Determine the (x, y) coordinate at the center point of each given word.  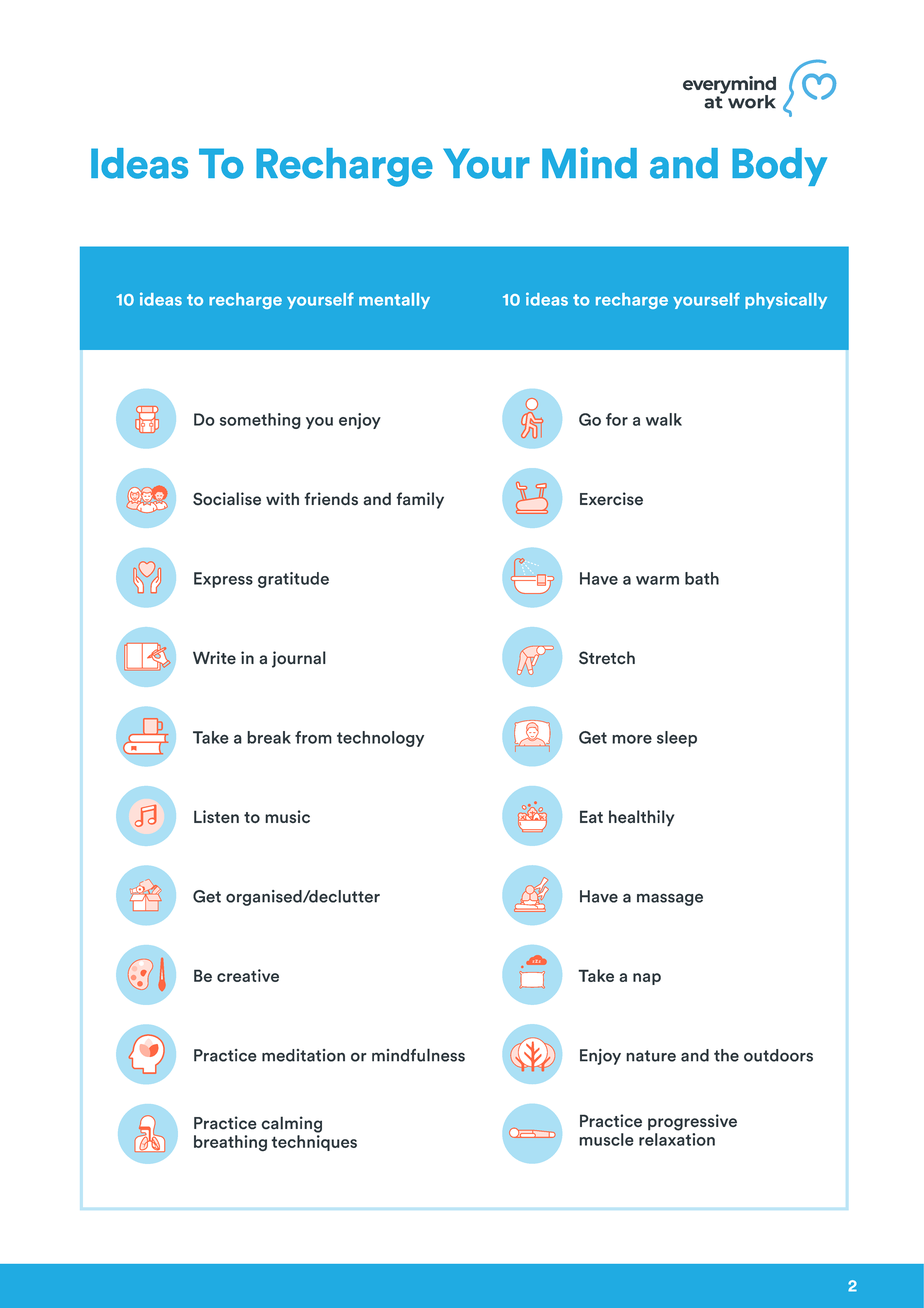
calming (292, 1124)
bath (702, 578)
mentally (394, 301)
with (282, 498)
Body (779, 167)
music (287, 816)
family (420, 500)
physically (786, 300)
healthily (641, 818)
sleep (677, 739)
